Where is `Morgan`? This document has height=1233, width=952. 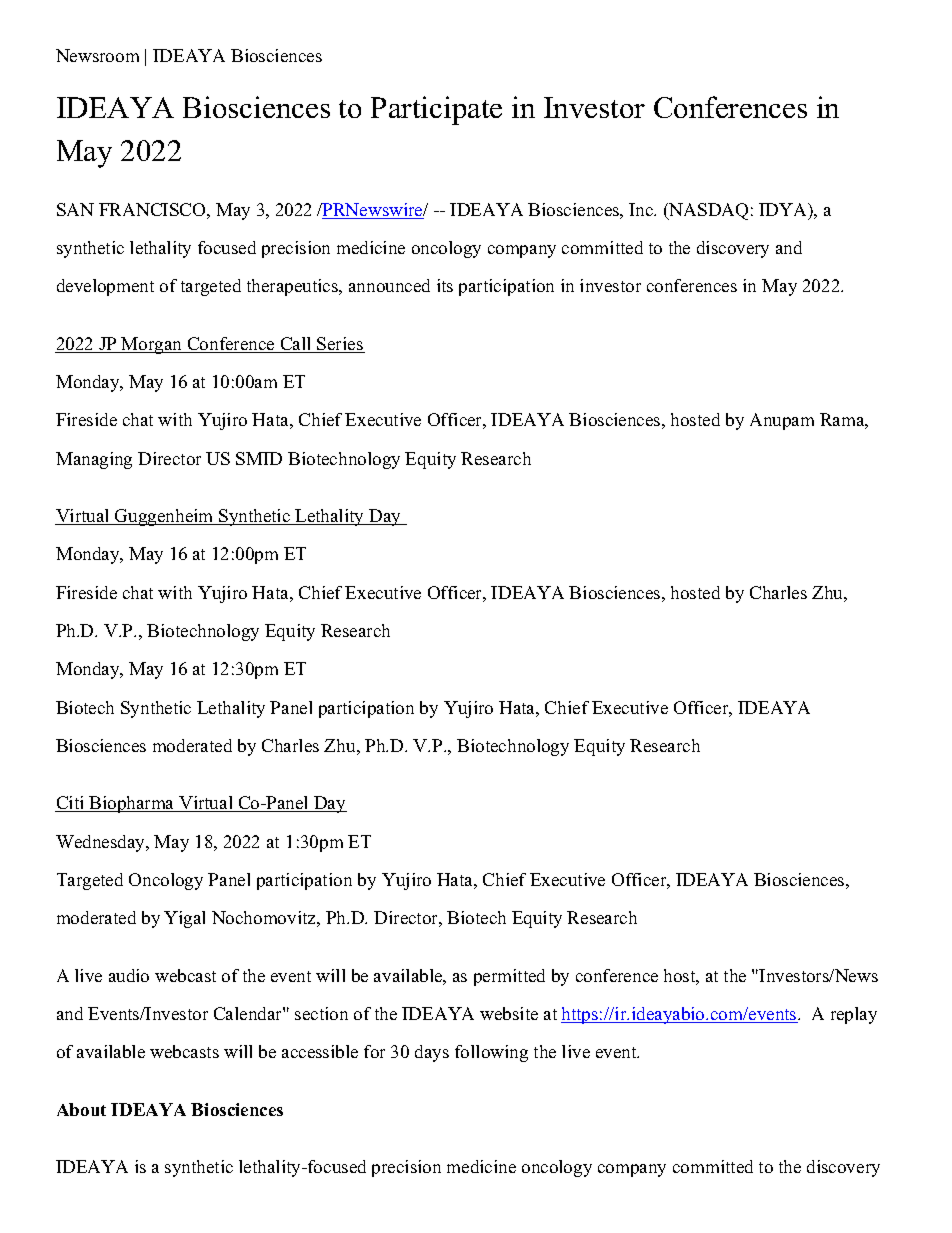 Morgan is located at coordinates (152, 345).
